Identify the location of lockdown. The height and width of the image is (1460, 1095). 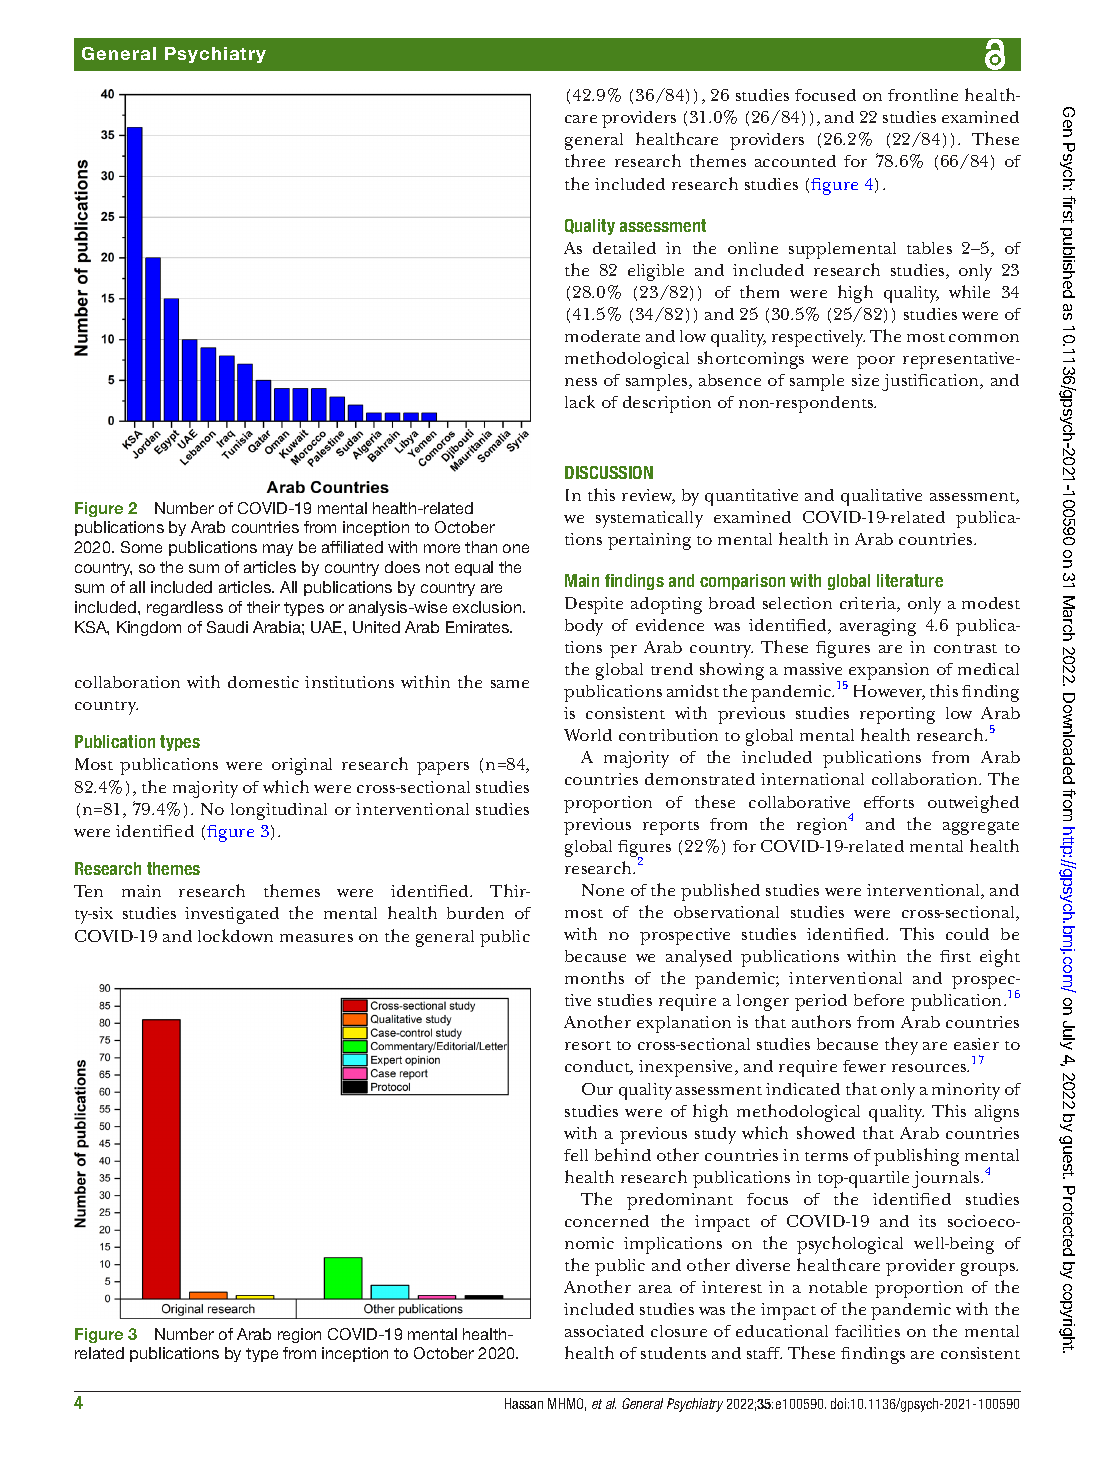
(235, 935).
